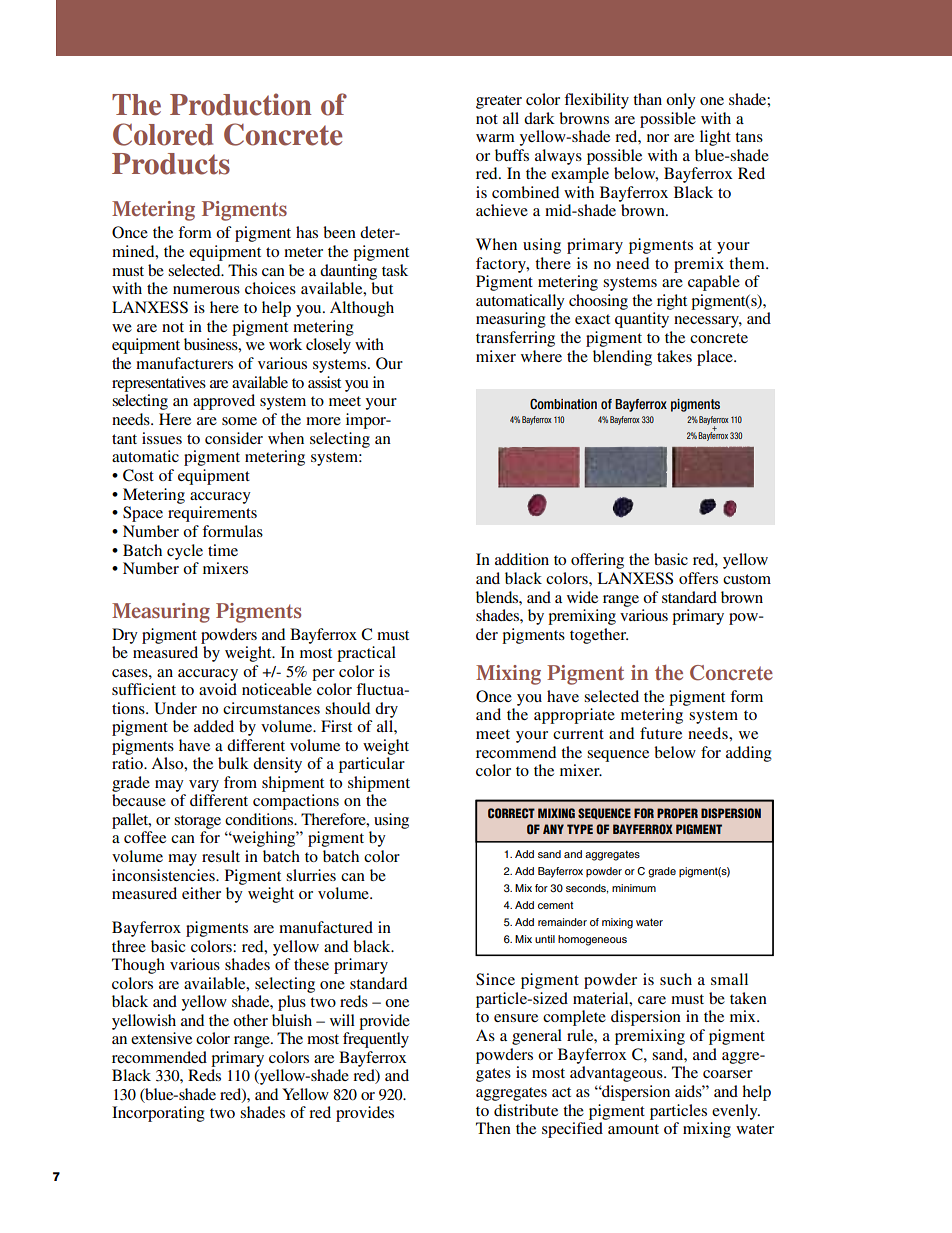 Image resolution: width=952 pixels, height=1233 pixels. I want to click on amount, so click(633, 1129).
